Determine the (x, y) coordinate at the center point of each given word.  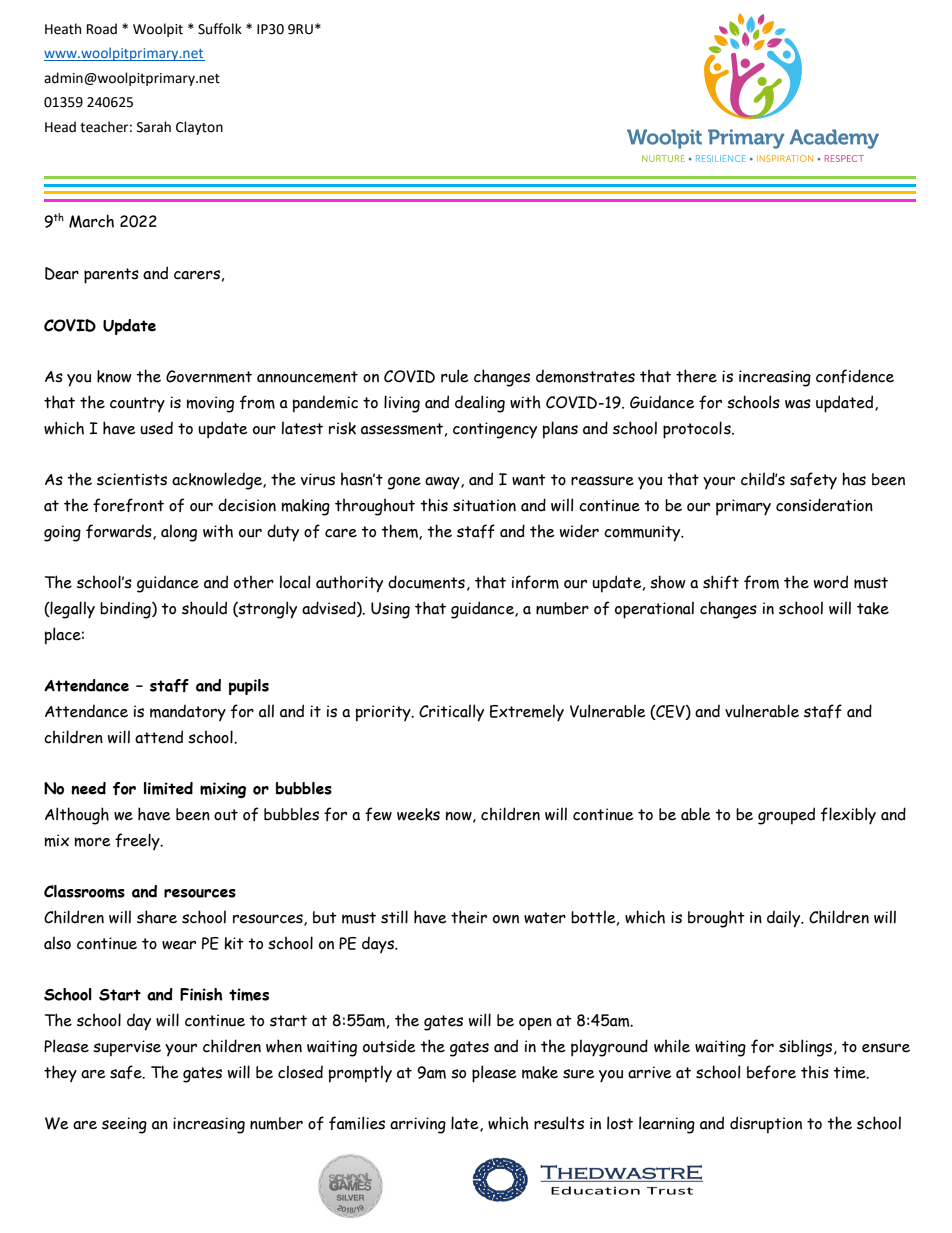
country (137, 404)
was (798, 404)
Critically (451, 713)
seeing (124, 1125)
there (696, 376)
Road (102, 29)
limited (168, 788)
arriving (418, 1125)
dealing (480, 404)
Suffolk (220, 29)
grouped (786, 816)
